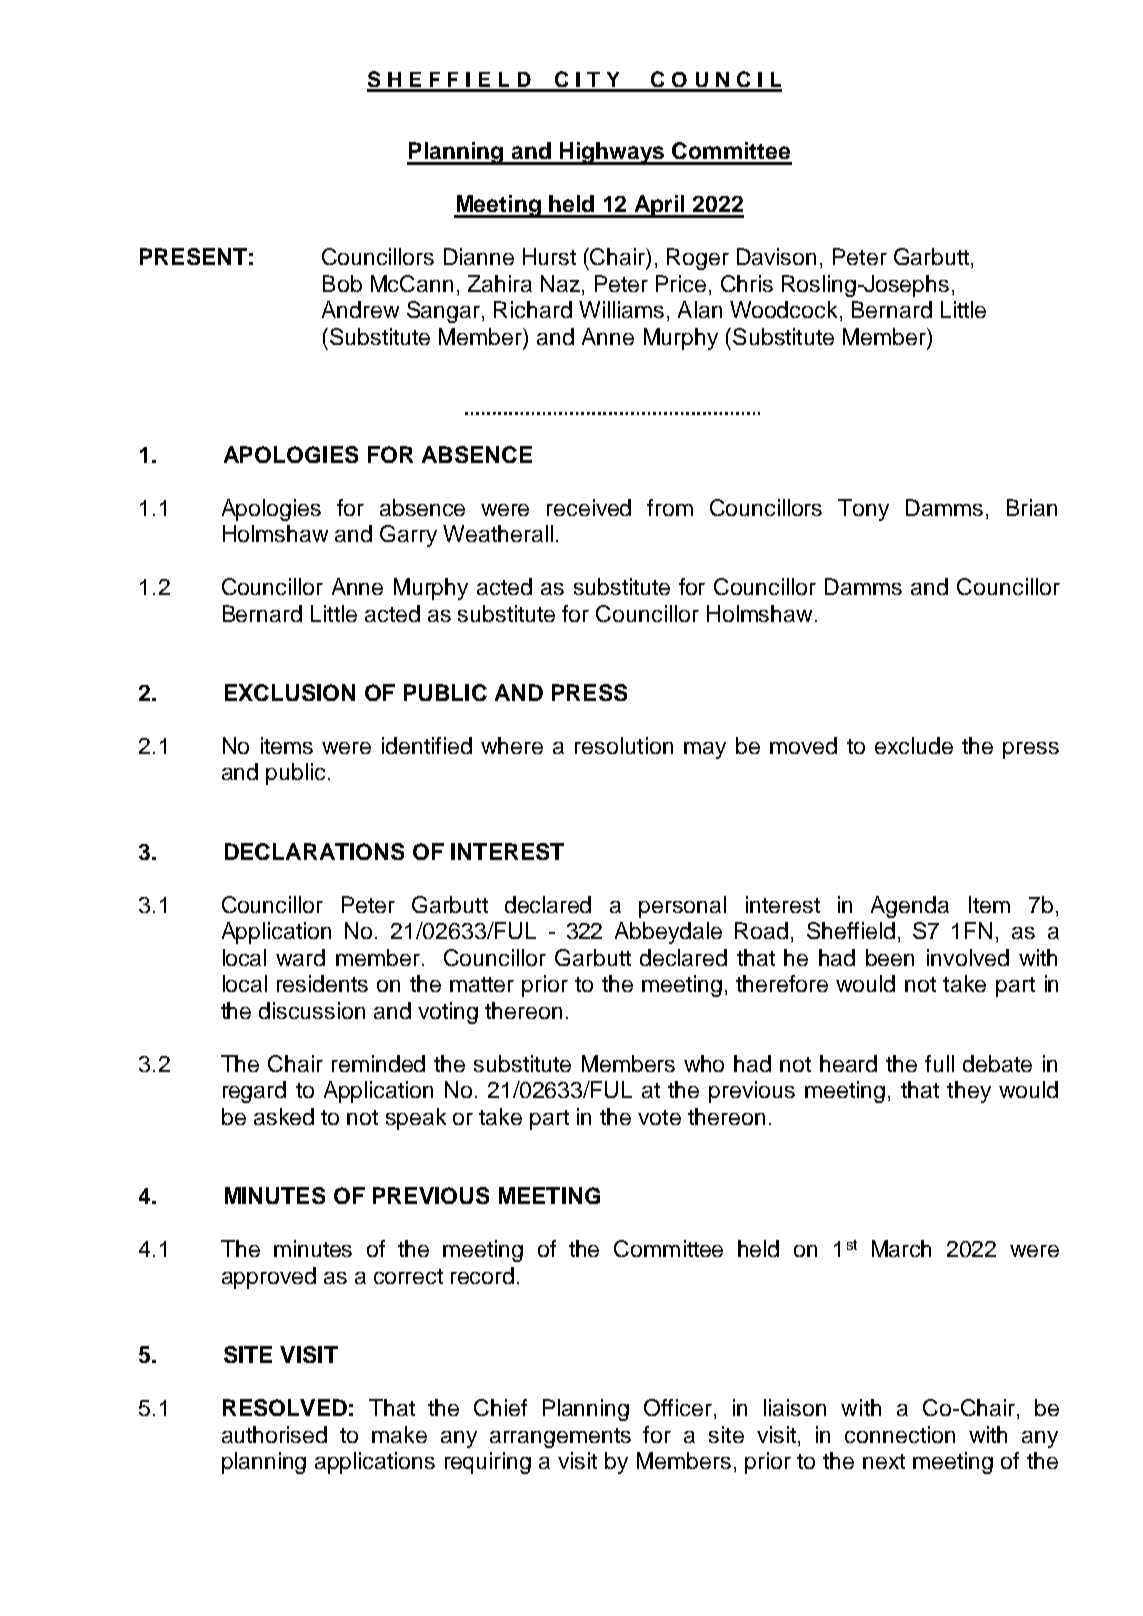 The image size is (1143, 1616). Describe the element at coordinates (776, 256) in the screenshot. I see `Davison` at that location.
